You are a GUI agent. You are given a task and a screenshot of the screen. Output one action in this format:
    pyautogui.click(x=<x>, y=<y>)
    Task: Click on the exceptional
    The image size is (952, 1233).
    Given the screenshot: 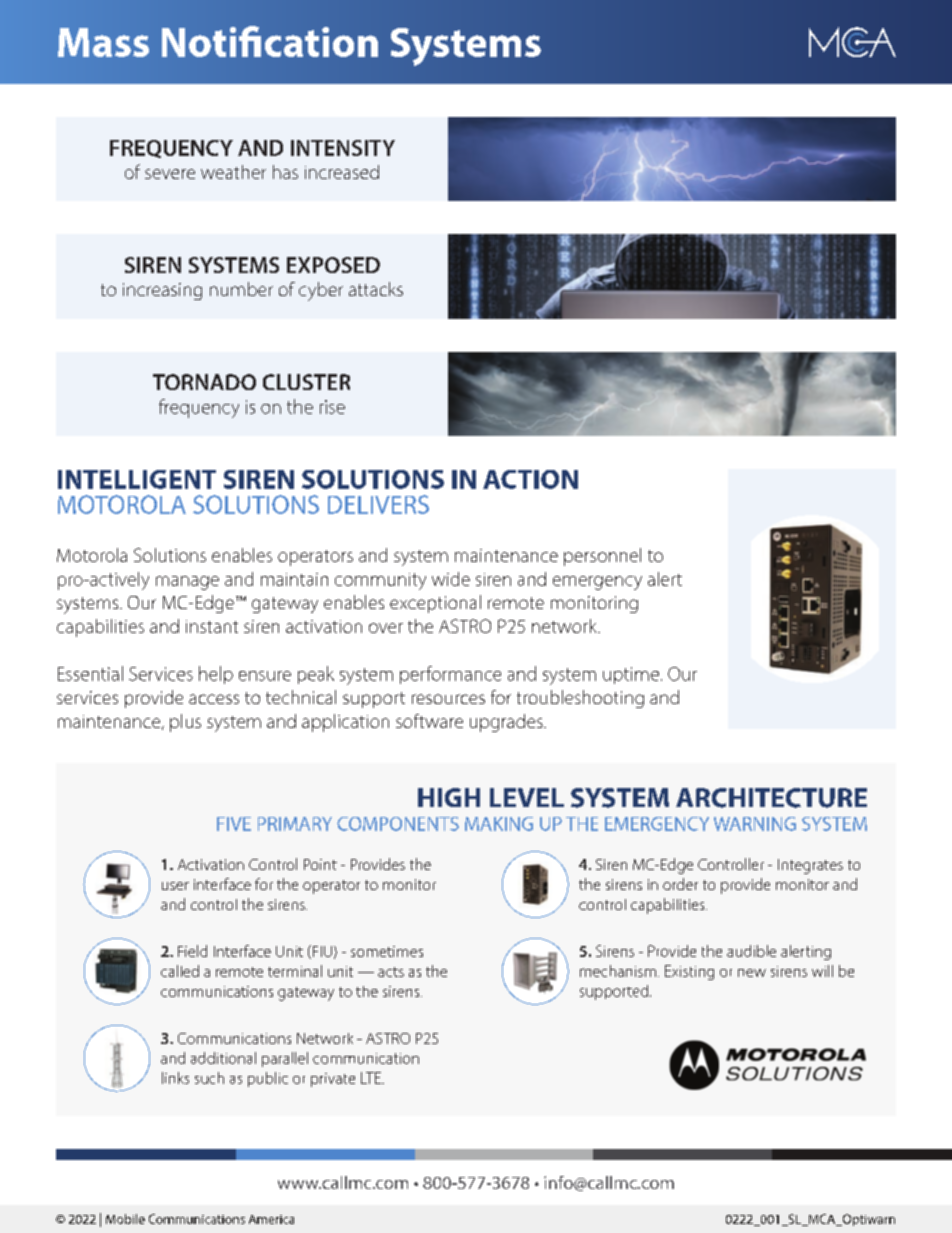 What is the action you would take?
    pyautogui.click(x=435, y=604)
